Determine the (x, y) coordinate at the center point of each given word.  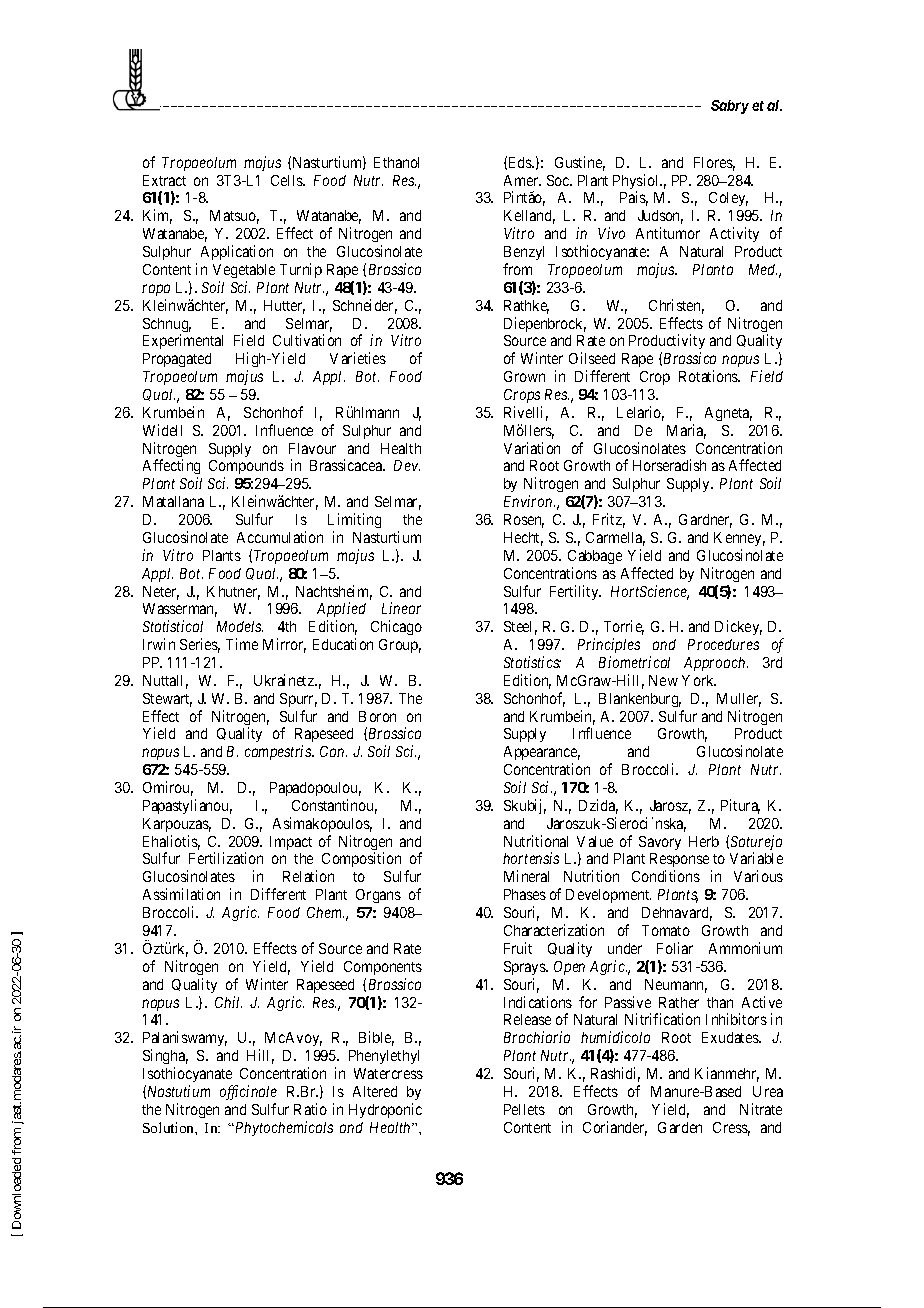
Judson (660, 217)
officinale (248, 1092)
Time (242, 644)
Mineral (526, 876)
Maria (686, 431)
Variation (532, 448)
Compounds (246, 469)
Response (679, 862)
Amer (522, 180)
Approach (716, 664)
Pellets (524, 1109)
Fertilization (226, 858)
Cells (287, 180)
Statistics (532, 662)
